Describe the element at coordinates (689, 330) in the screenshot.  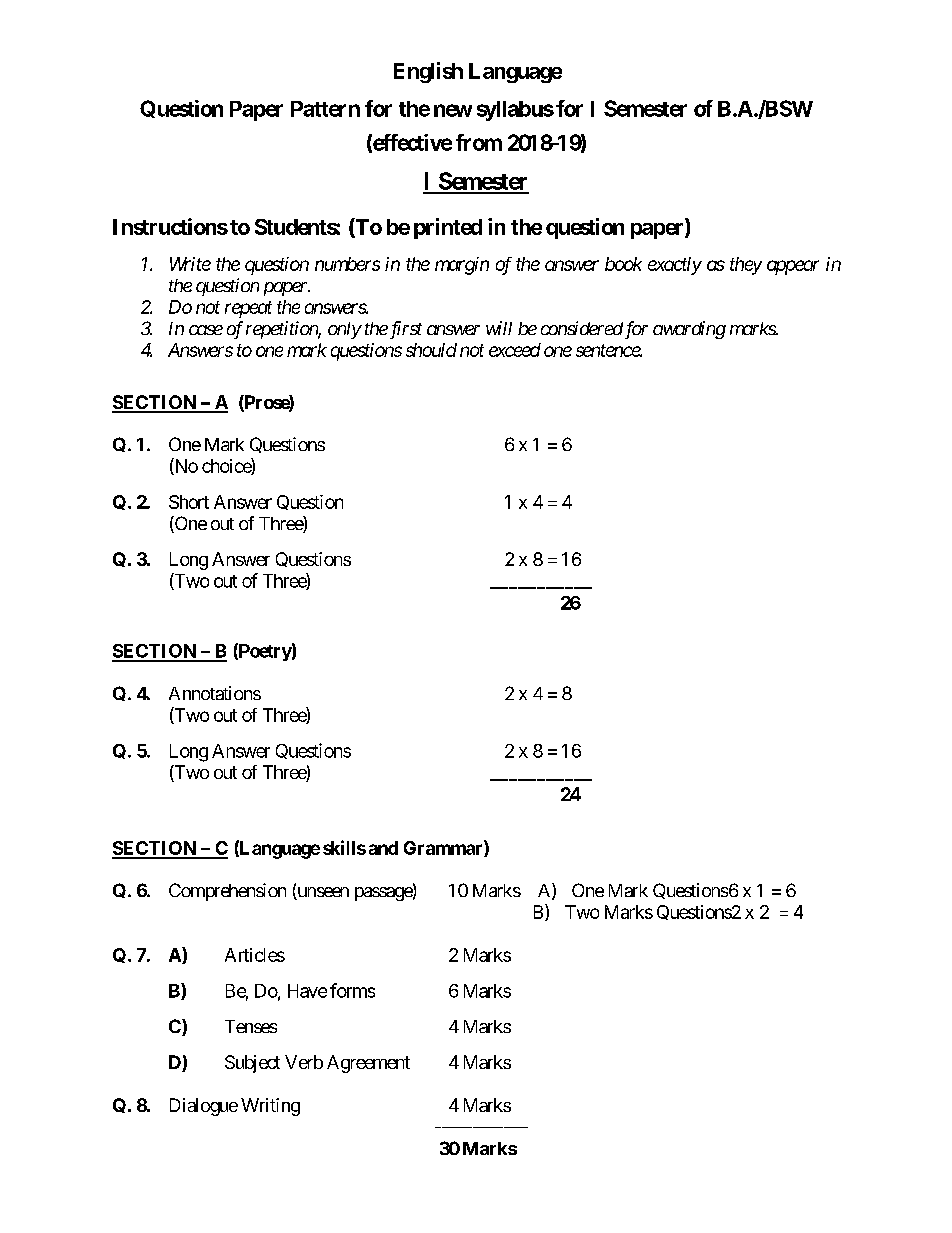
I see `awarding` at that location.
